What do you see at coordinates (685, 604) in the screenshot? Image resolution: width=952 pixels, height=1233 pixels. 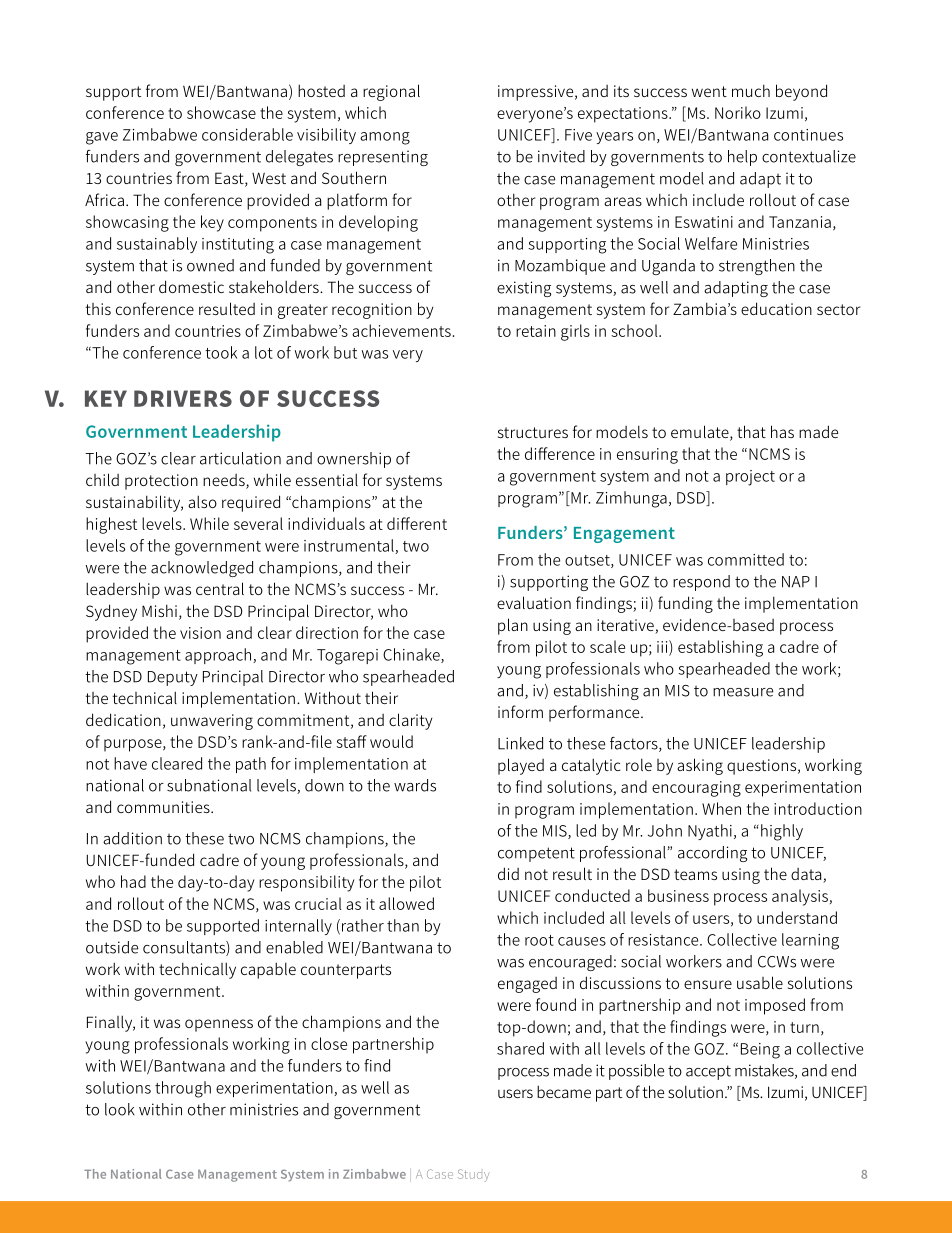 I see `funding` at bounding box center [685, 604].
